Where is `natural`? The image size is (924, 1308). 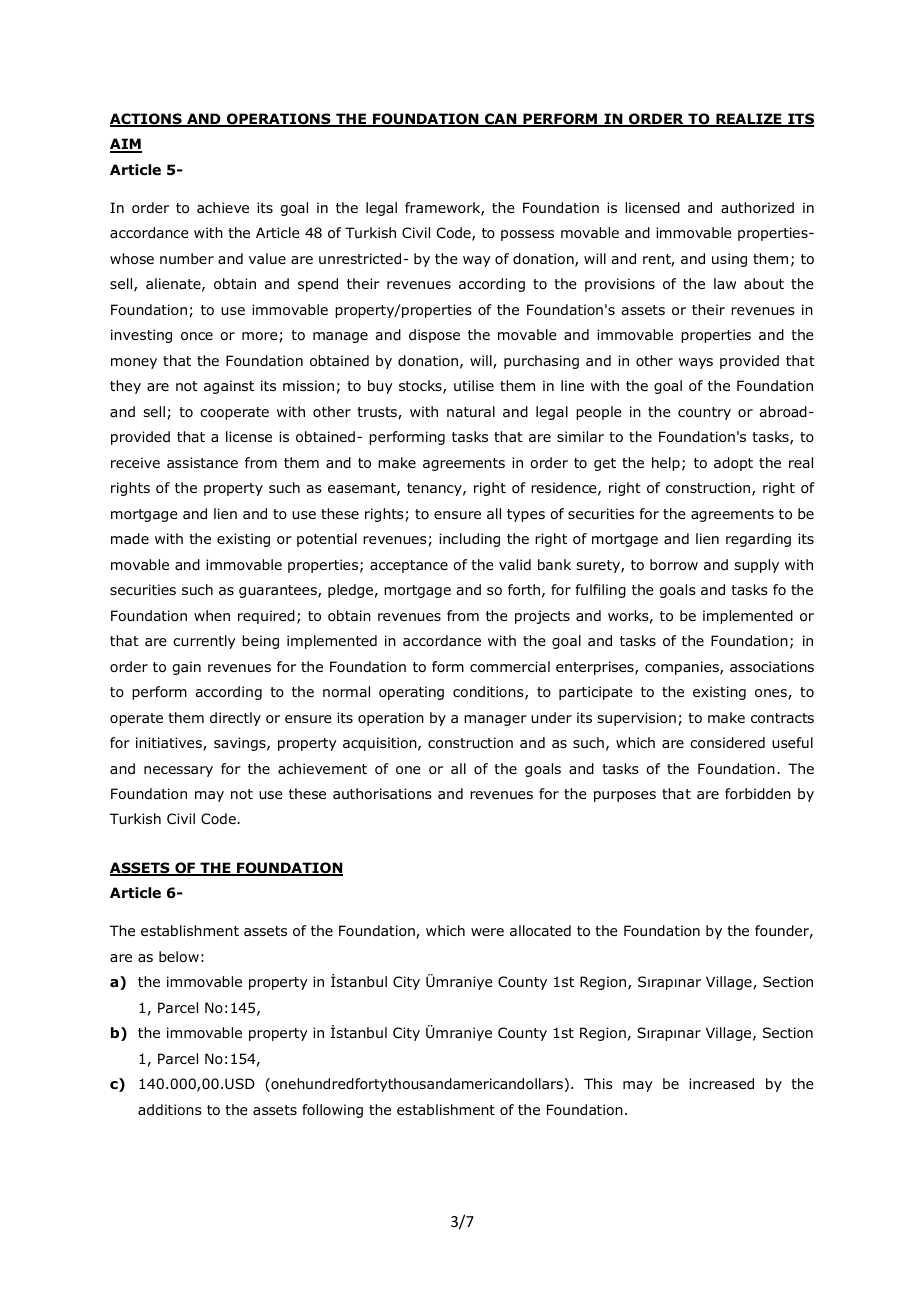
natural is located at coordinates (471, 411).
